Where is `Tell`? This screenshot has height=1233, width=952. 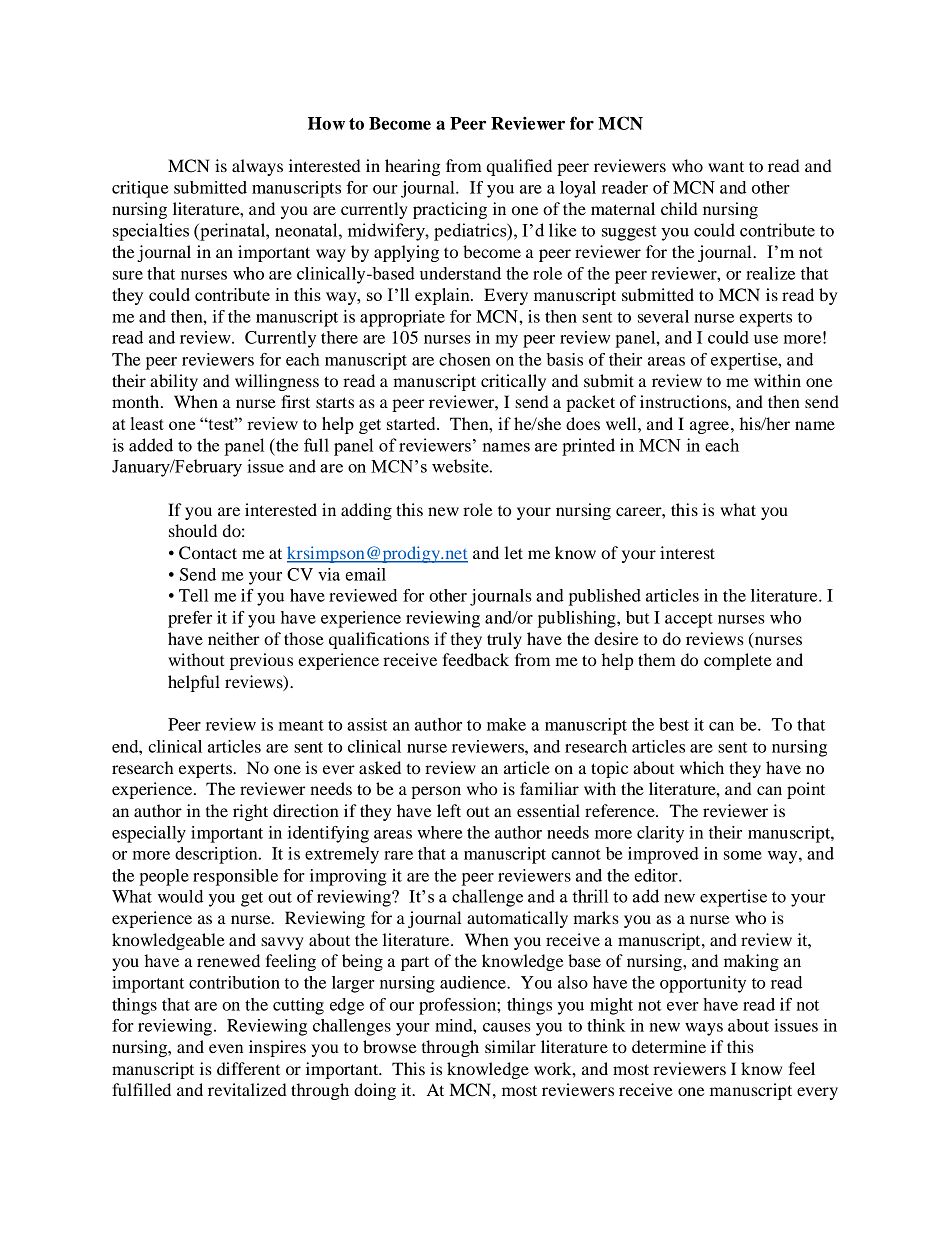 Tell is located at coordinates (194, 595).
